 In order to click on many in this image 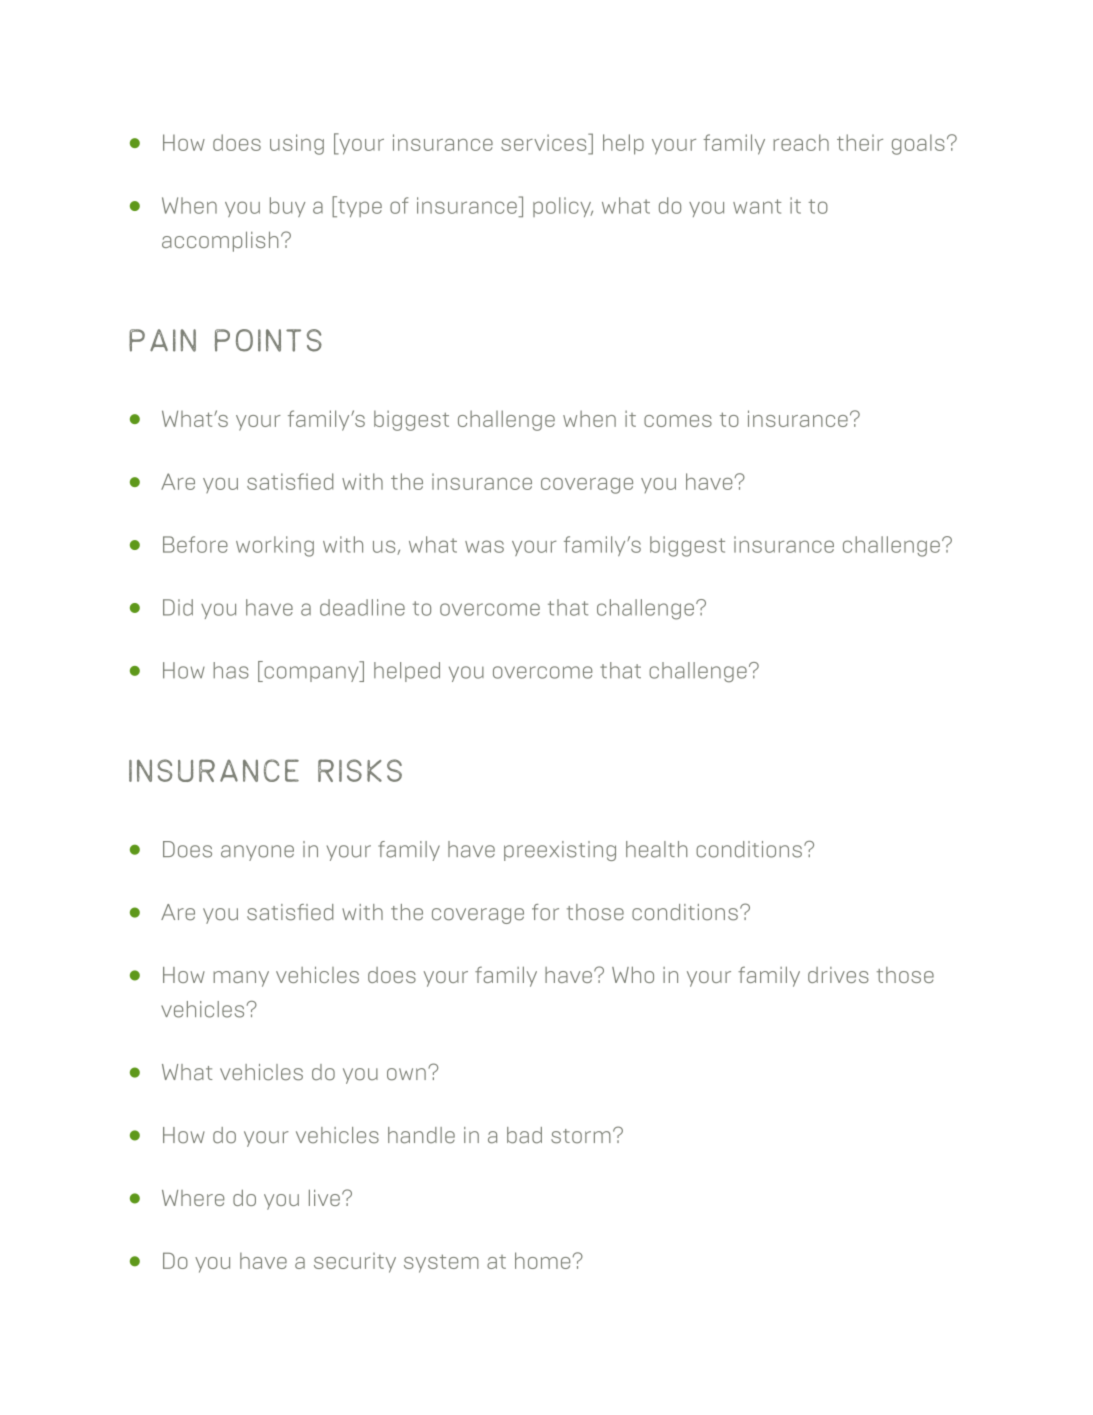, I will do `click(241, 979)`.
